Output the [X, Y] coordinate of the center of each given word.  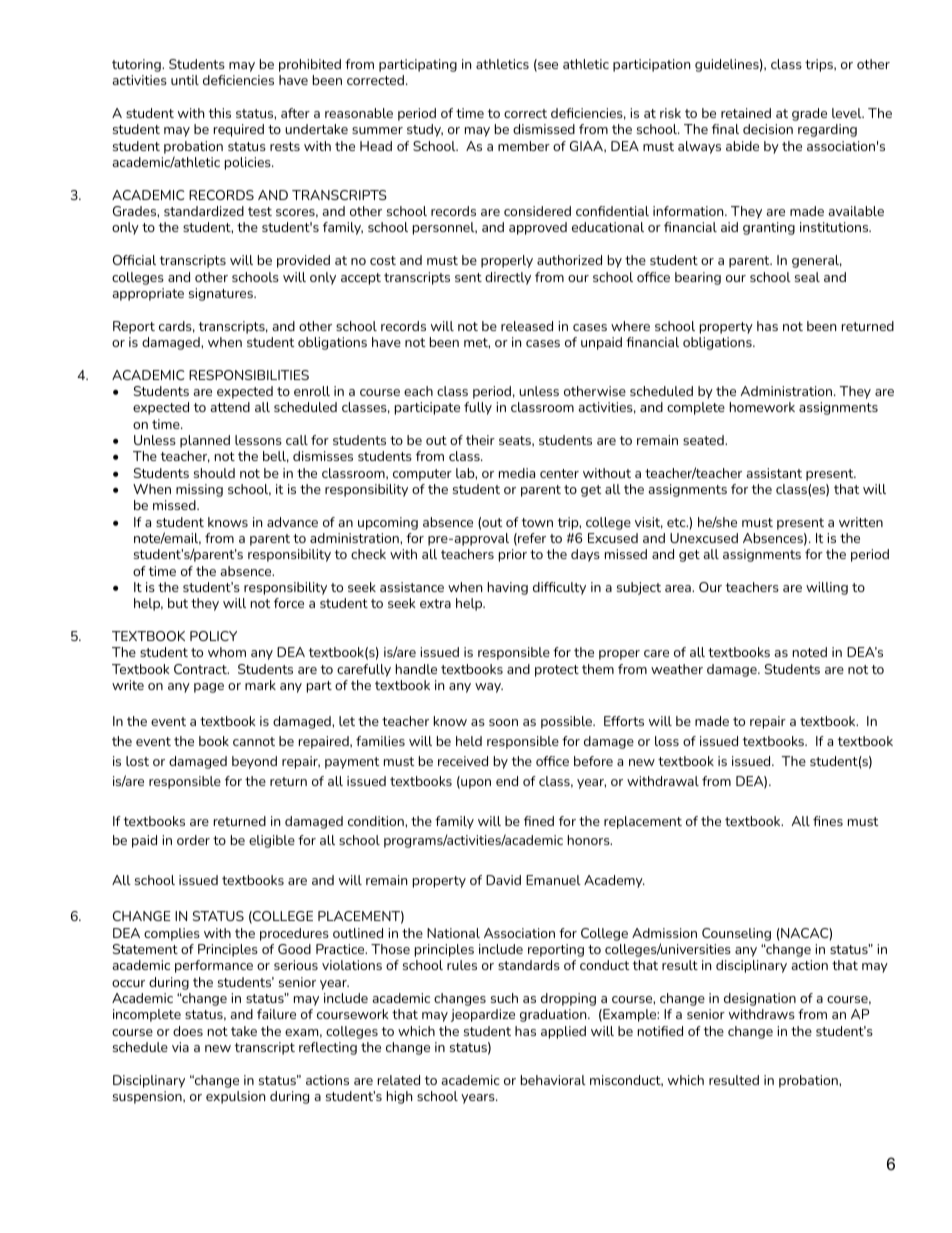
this [220, 113]
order [193, 840]
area [679, 588]
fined [539, 821]
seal [807, 277]
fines [828, 821]
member [524, 146]
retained [746, 113]
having [508, 588]
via [180, 1047]
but [178, 603]
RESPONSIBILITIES [249, 375]
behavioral [553, 1080]
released [527, 326]
